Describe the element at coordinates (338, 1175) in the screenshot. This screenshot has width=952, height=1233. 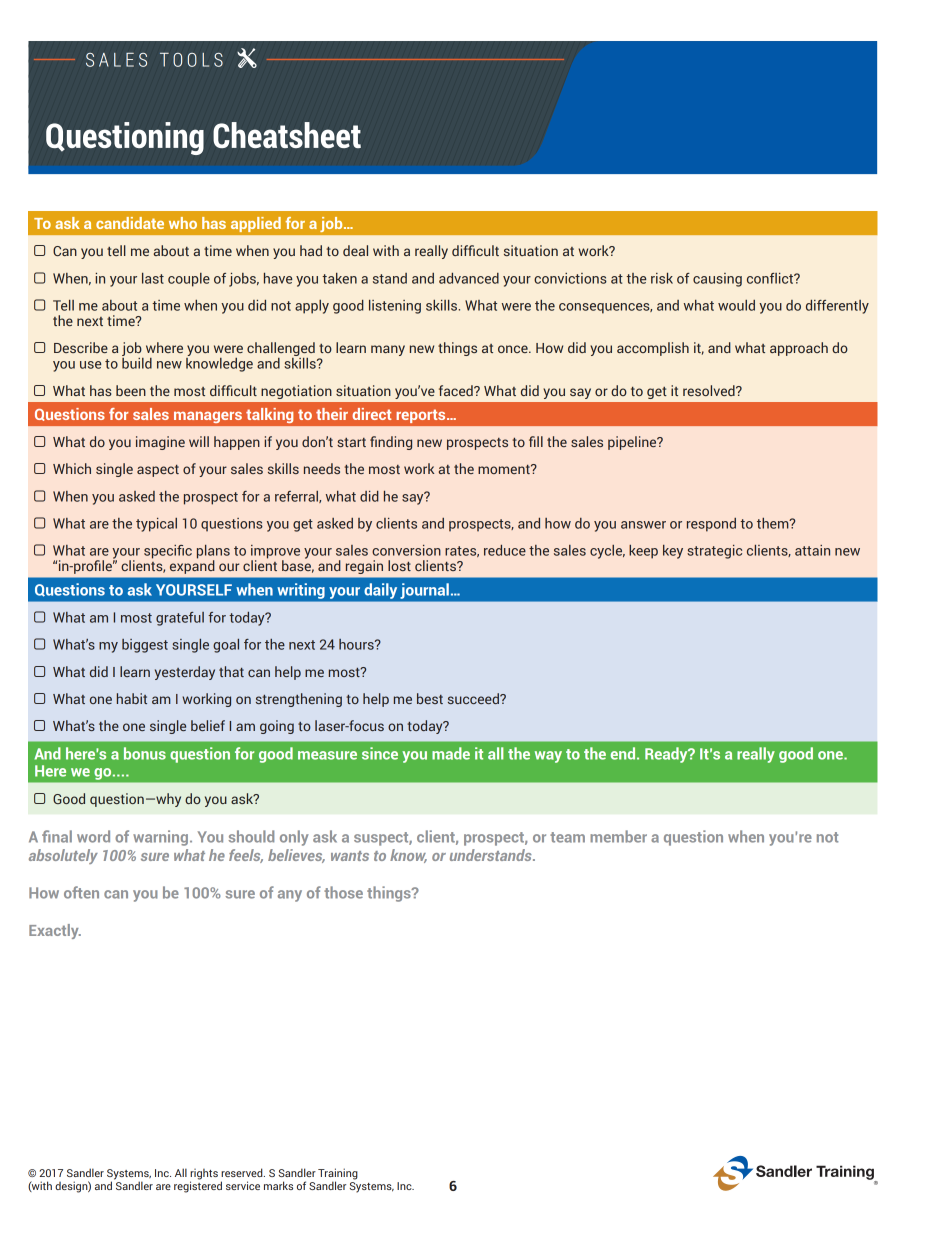
I see `Training` at that location.
